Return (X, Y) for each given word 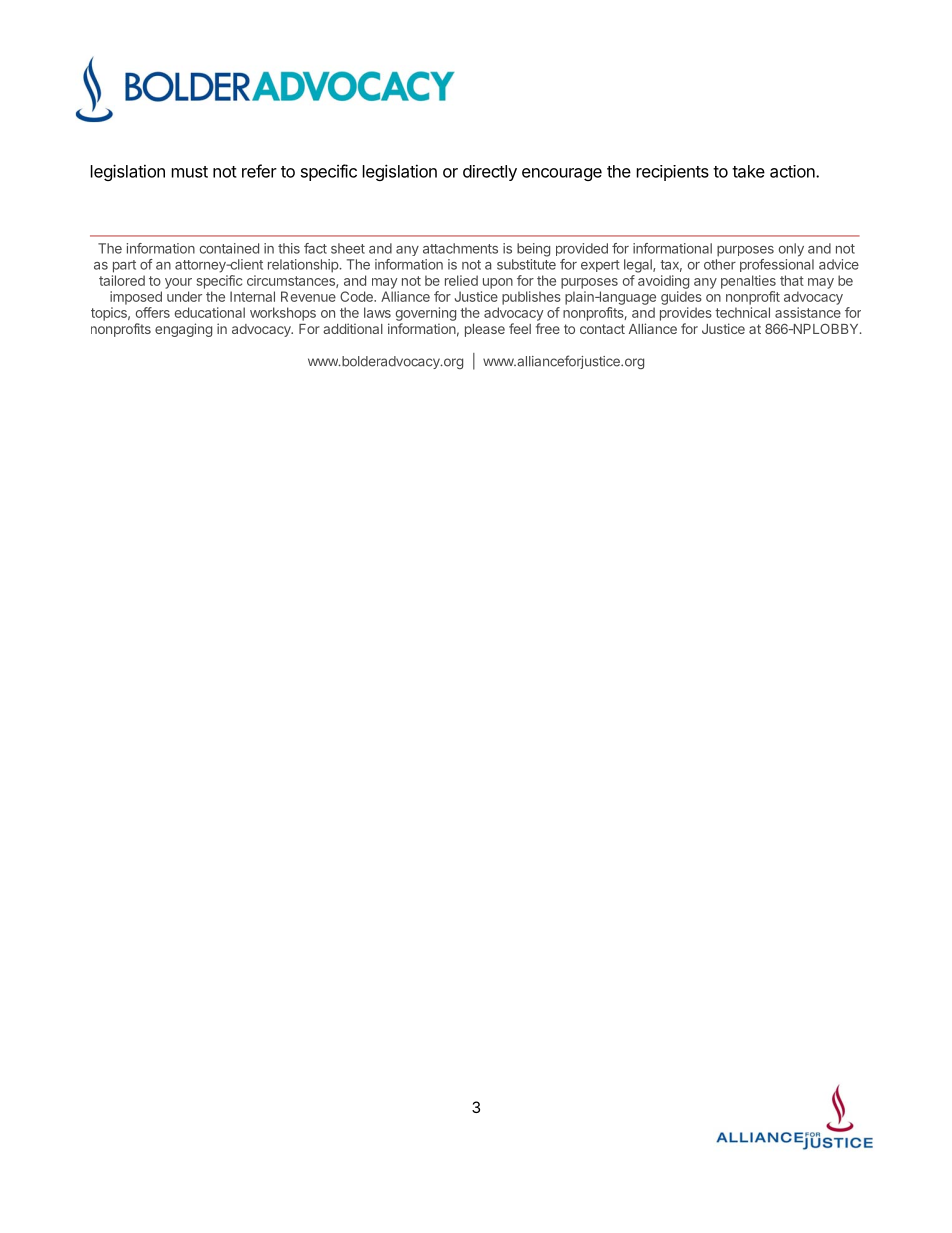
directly (490, 173)
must (190, 172)
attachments (460, 248)
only (791, 250)
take (748, 171)
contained (229, 248)
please (485, 330)
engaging (183, 330)
